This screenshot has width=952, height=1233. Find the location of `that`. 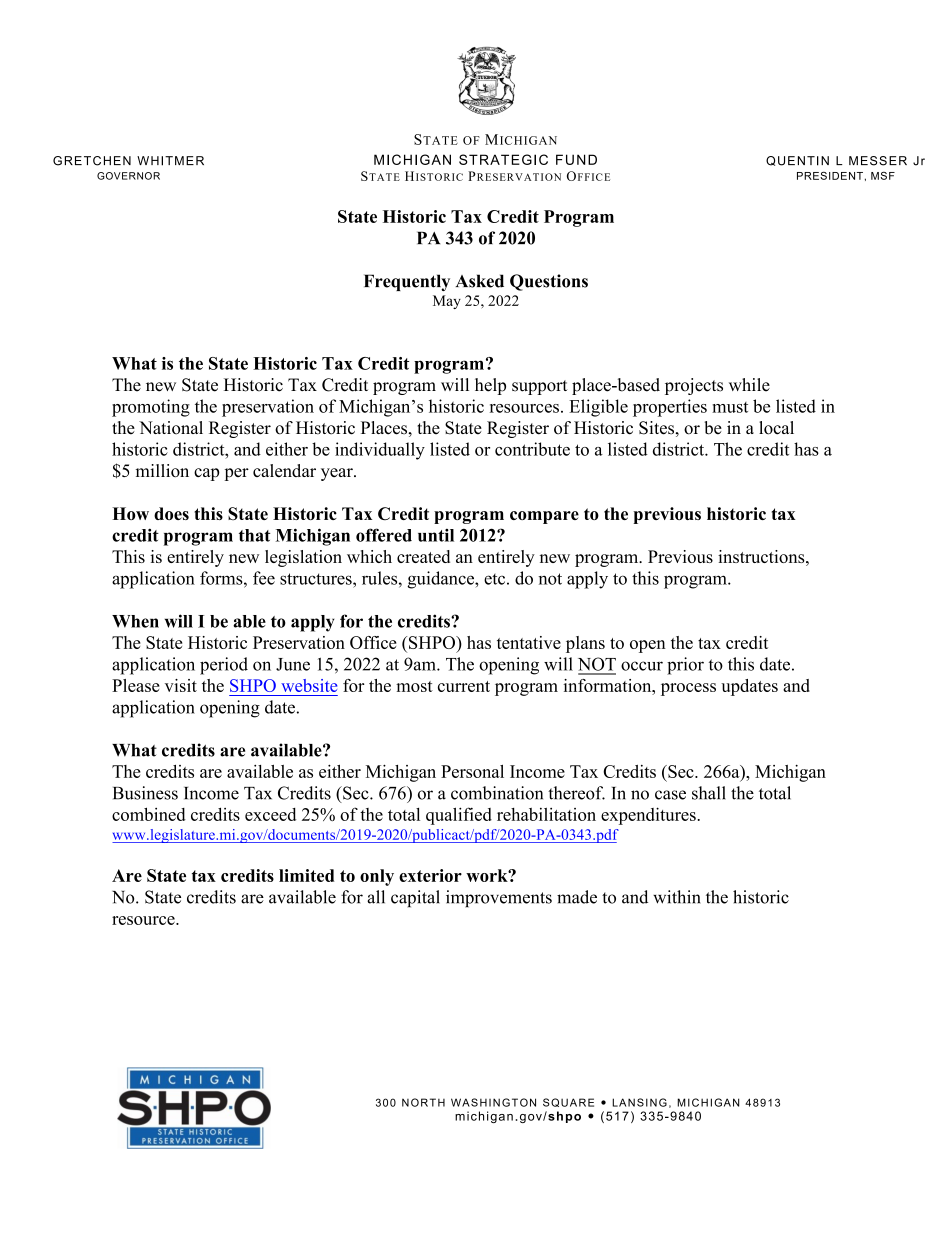

that is located at coordinates (255, 535).
